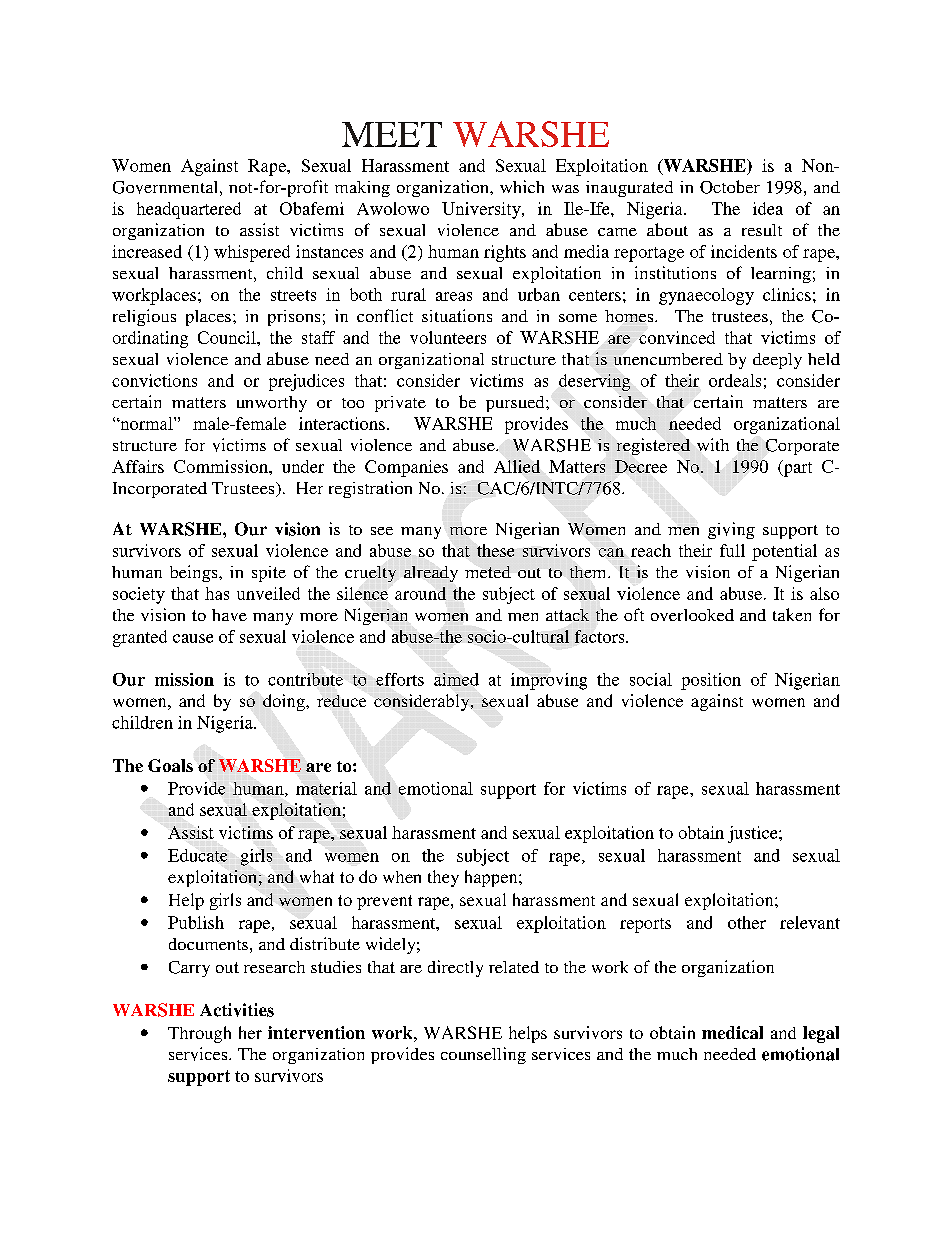  I want to click on which, so click(522, 186).
